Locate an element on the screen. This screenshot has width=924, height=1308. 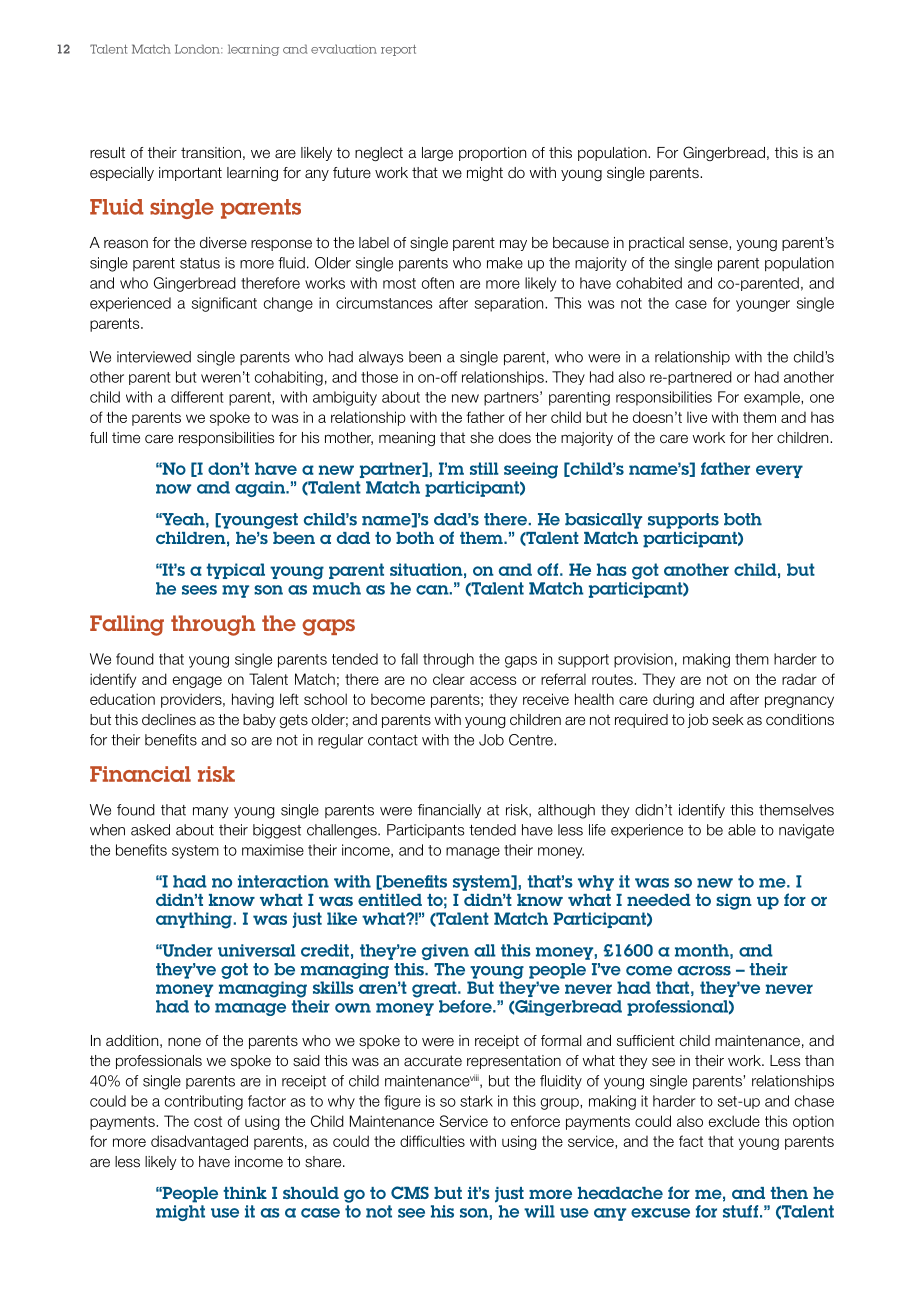
example is located at coordinates (773, 398).
